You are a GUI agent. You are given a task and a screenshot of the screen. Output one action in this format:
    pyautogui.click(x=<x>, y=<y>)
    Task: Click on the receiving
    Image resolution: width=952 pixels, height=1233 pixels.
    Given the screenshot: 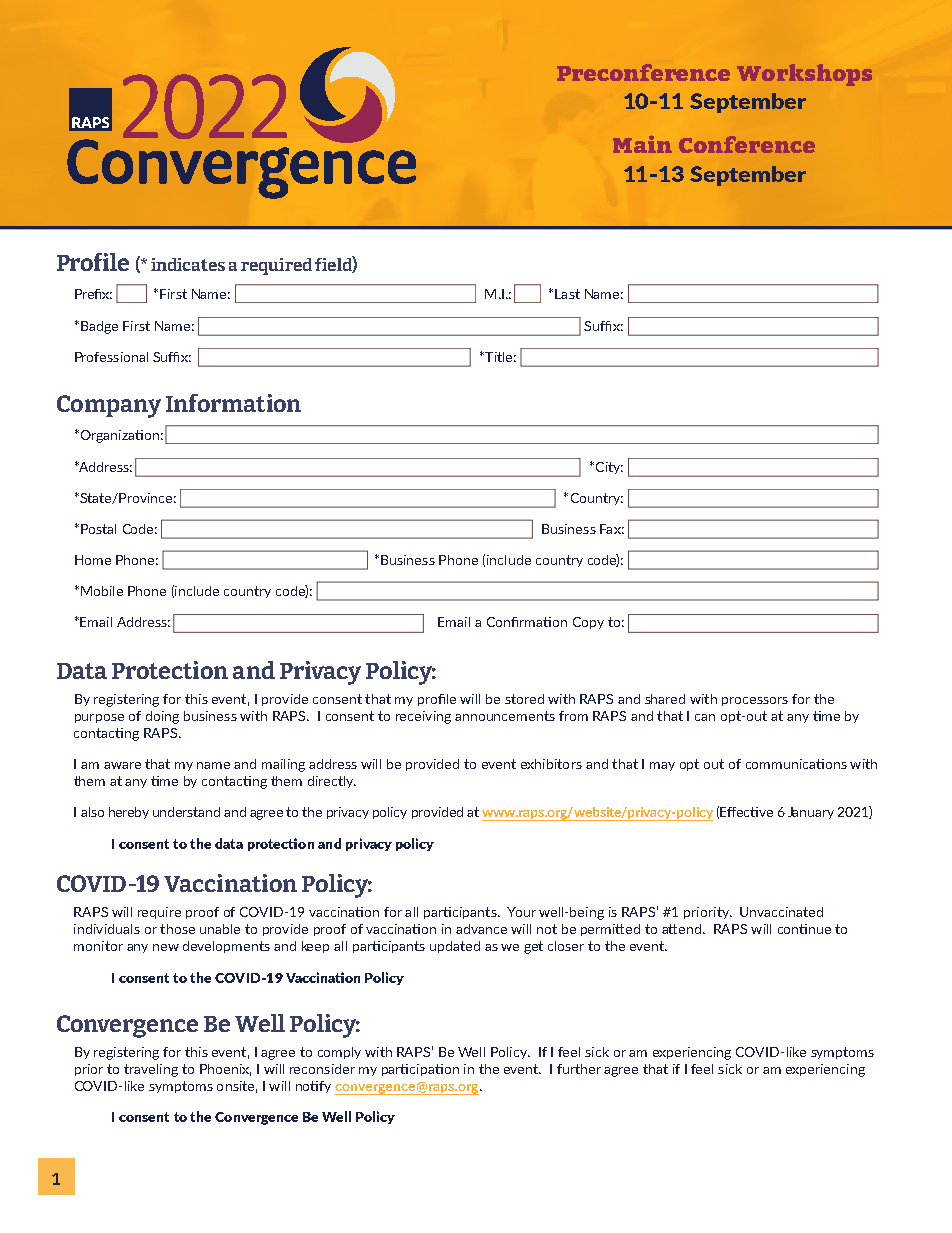 What is the action you would take?
    pyautogui.click(x=423, y=717)
